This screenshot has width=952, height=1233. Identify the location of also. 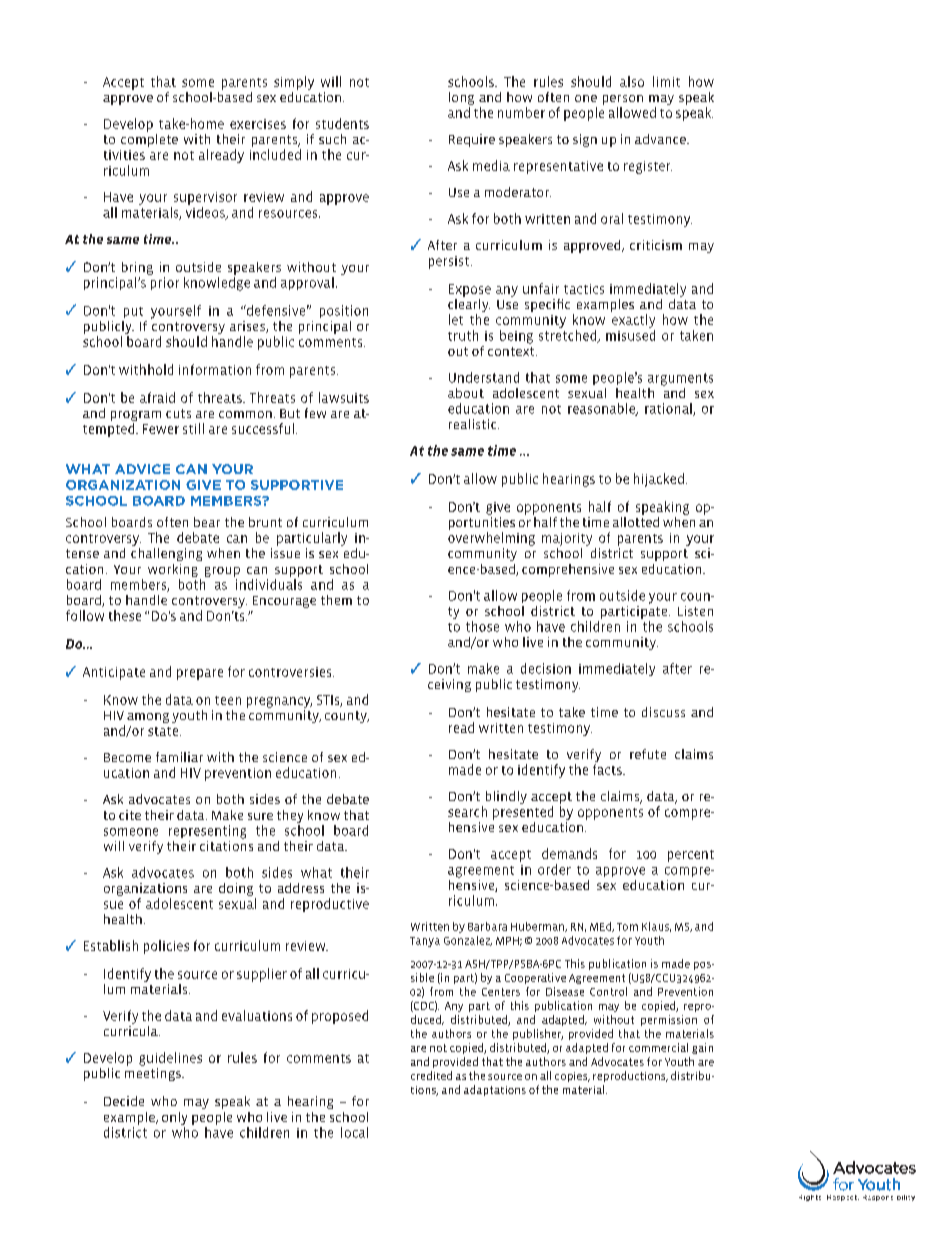
(632, 81).
